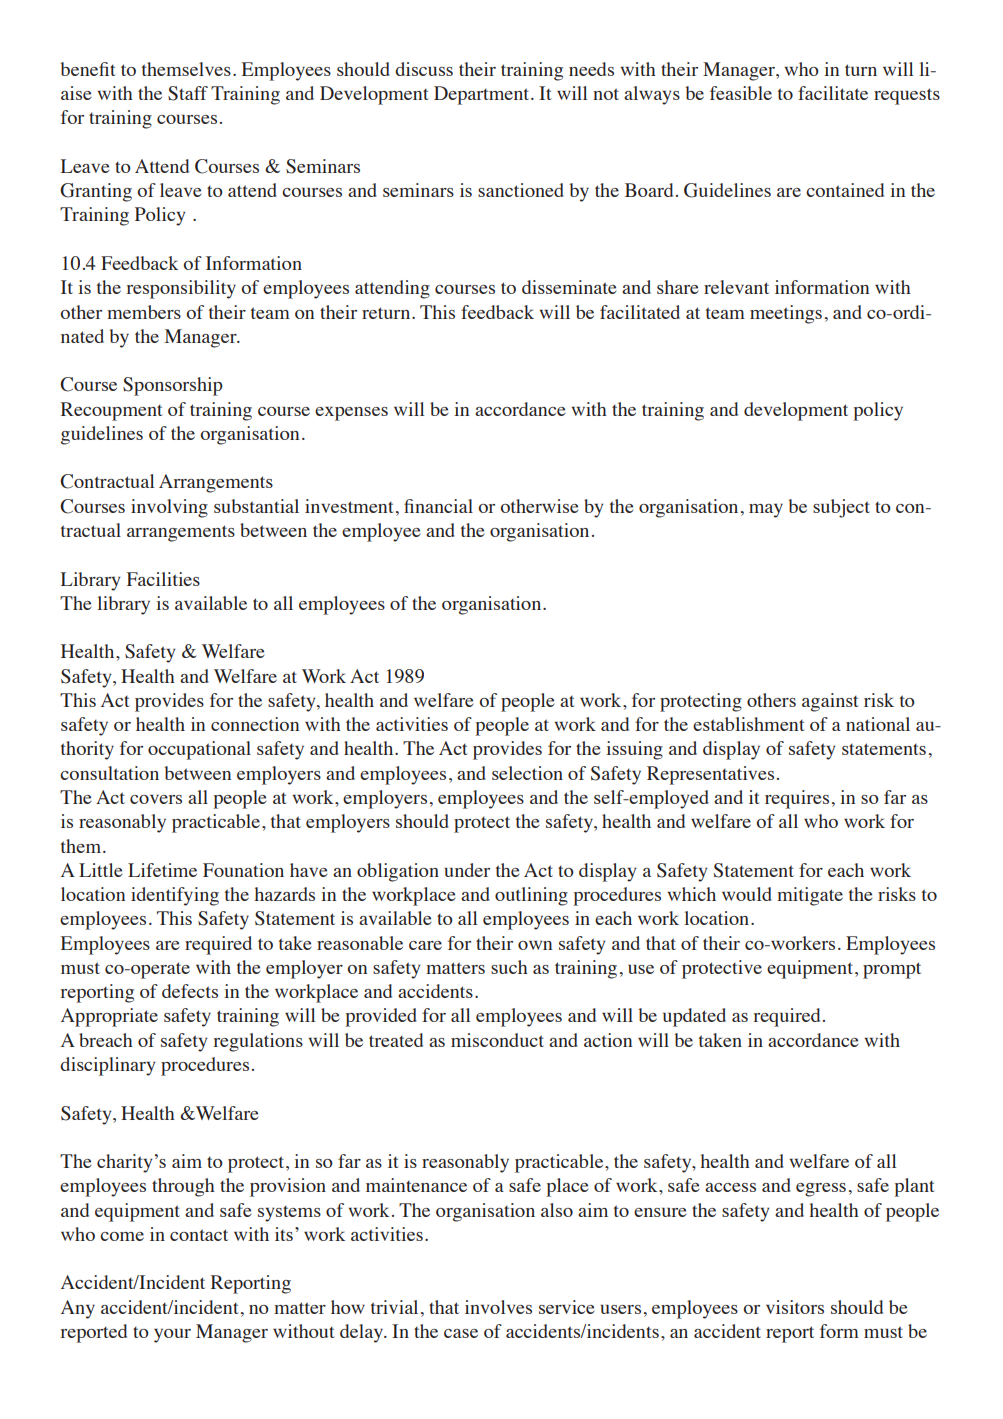 The image size is (1003, 1419). Describe the element at coordinates (172, 1336) in the document. I see `your` at that location.
